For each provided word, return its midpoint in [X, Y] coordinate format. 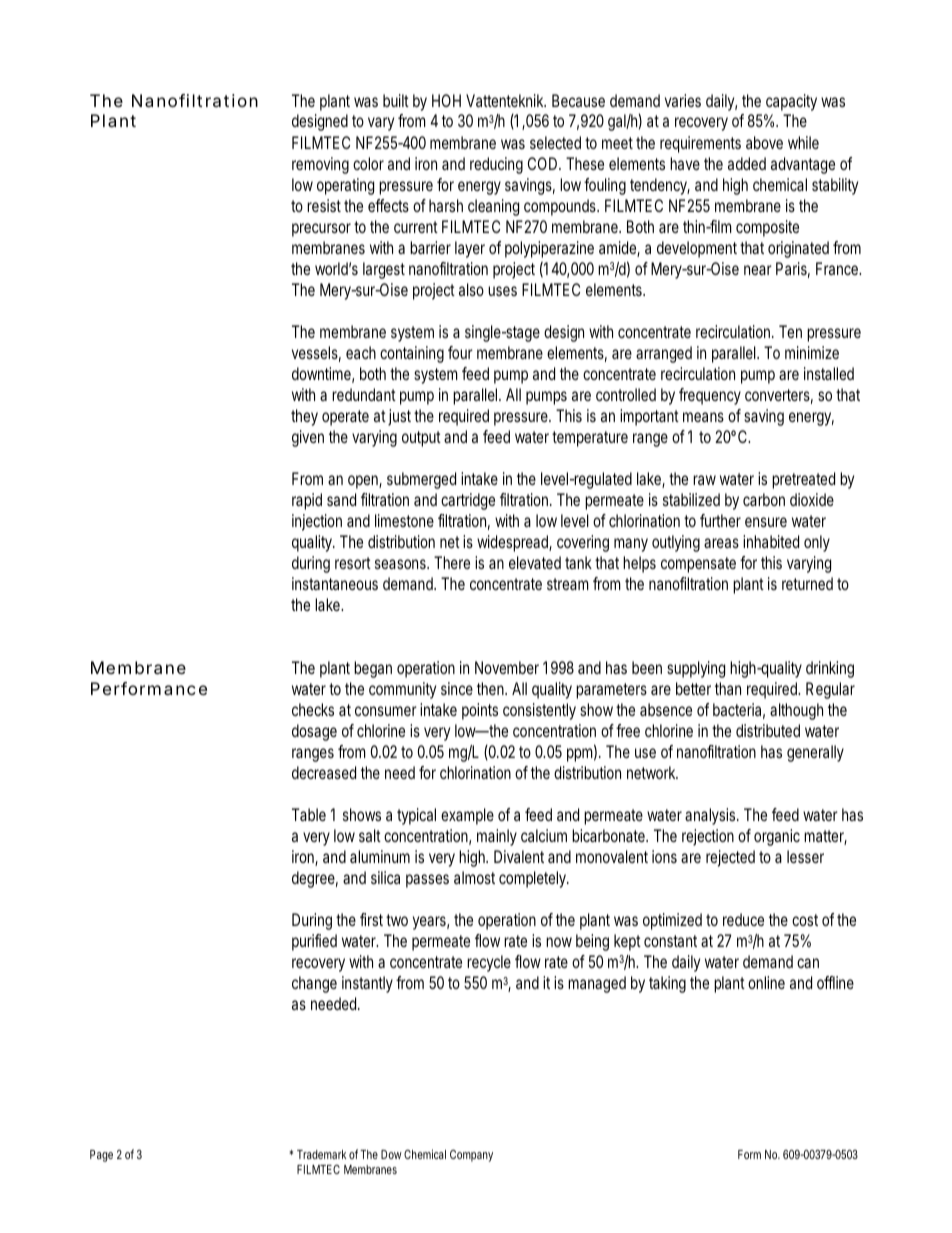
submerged [421, 480]
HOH [446, 100]
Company [471, 1156]
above [764, 142]
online [766, 982]
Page [101, 1156]
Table [309, 814]
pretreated [803, 480]
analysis [712, 816]
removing [320, 165]
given [308, 438]
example [467, 816]
